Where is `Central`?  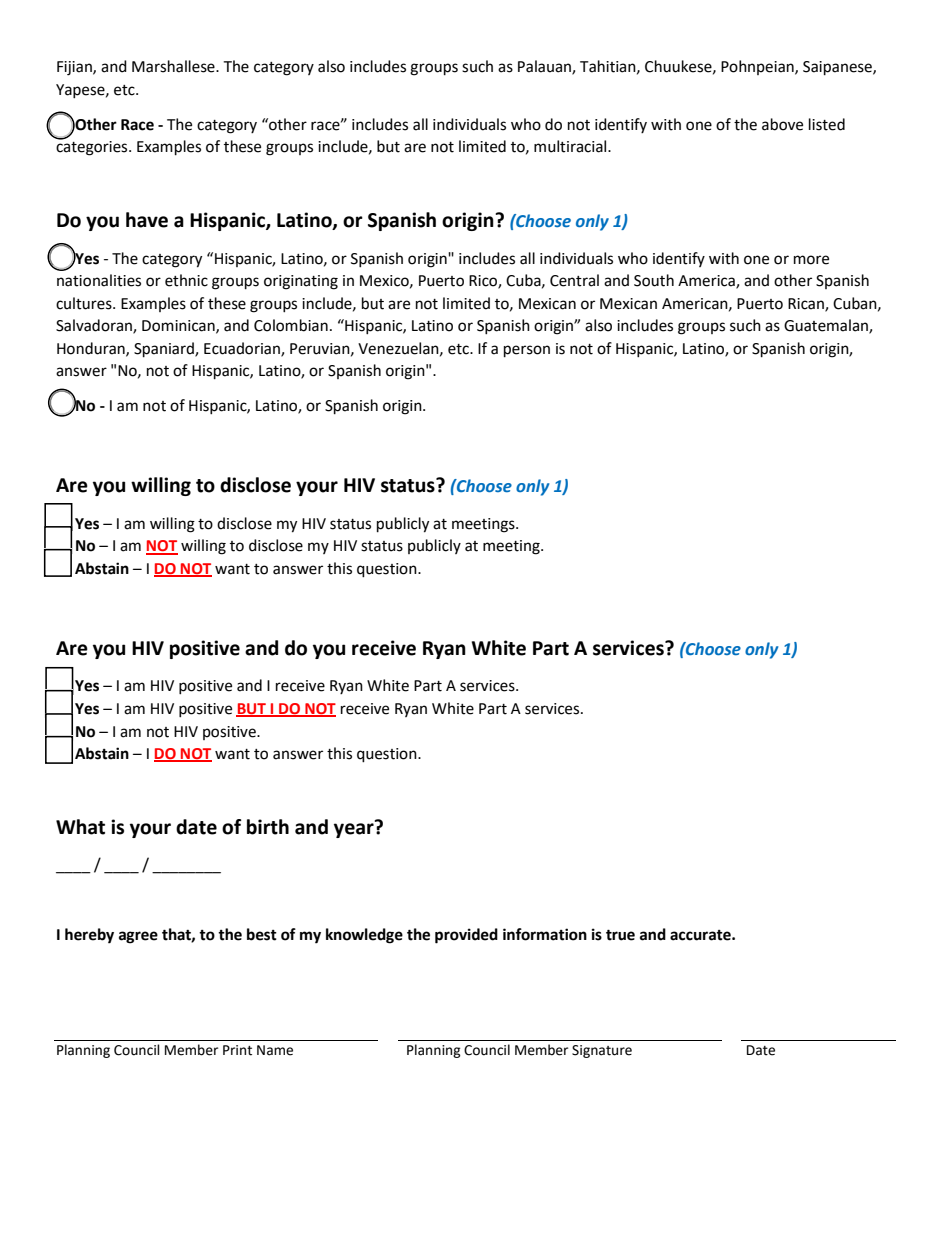
Central is located at coordinates (574, 280).
